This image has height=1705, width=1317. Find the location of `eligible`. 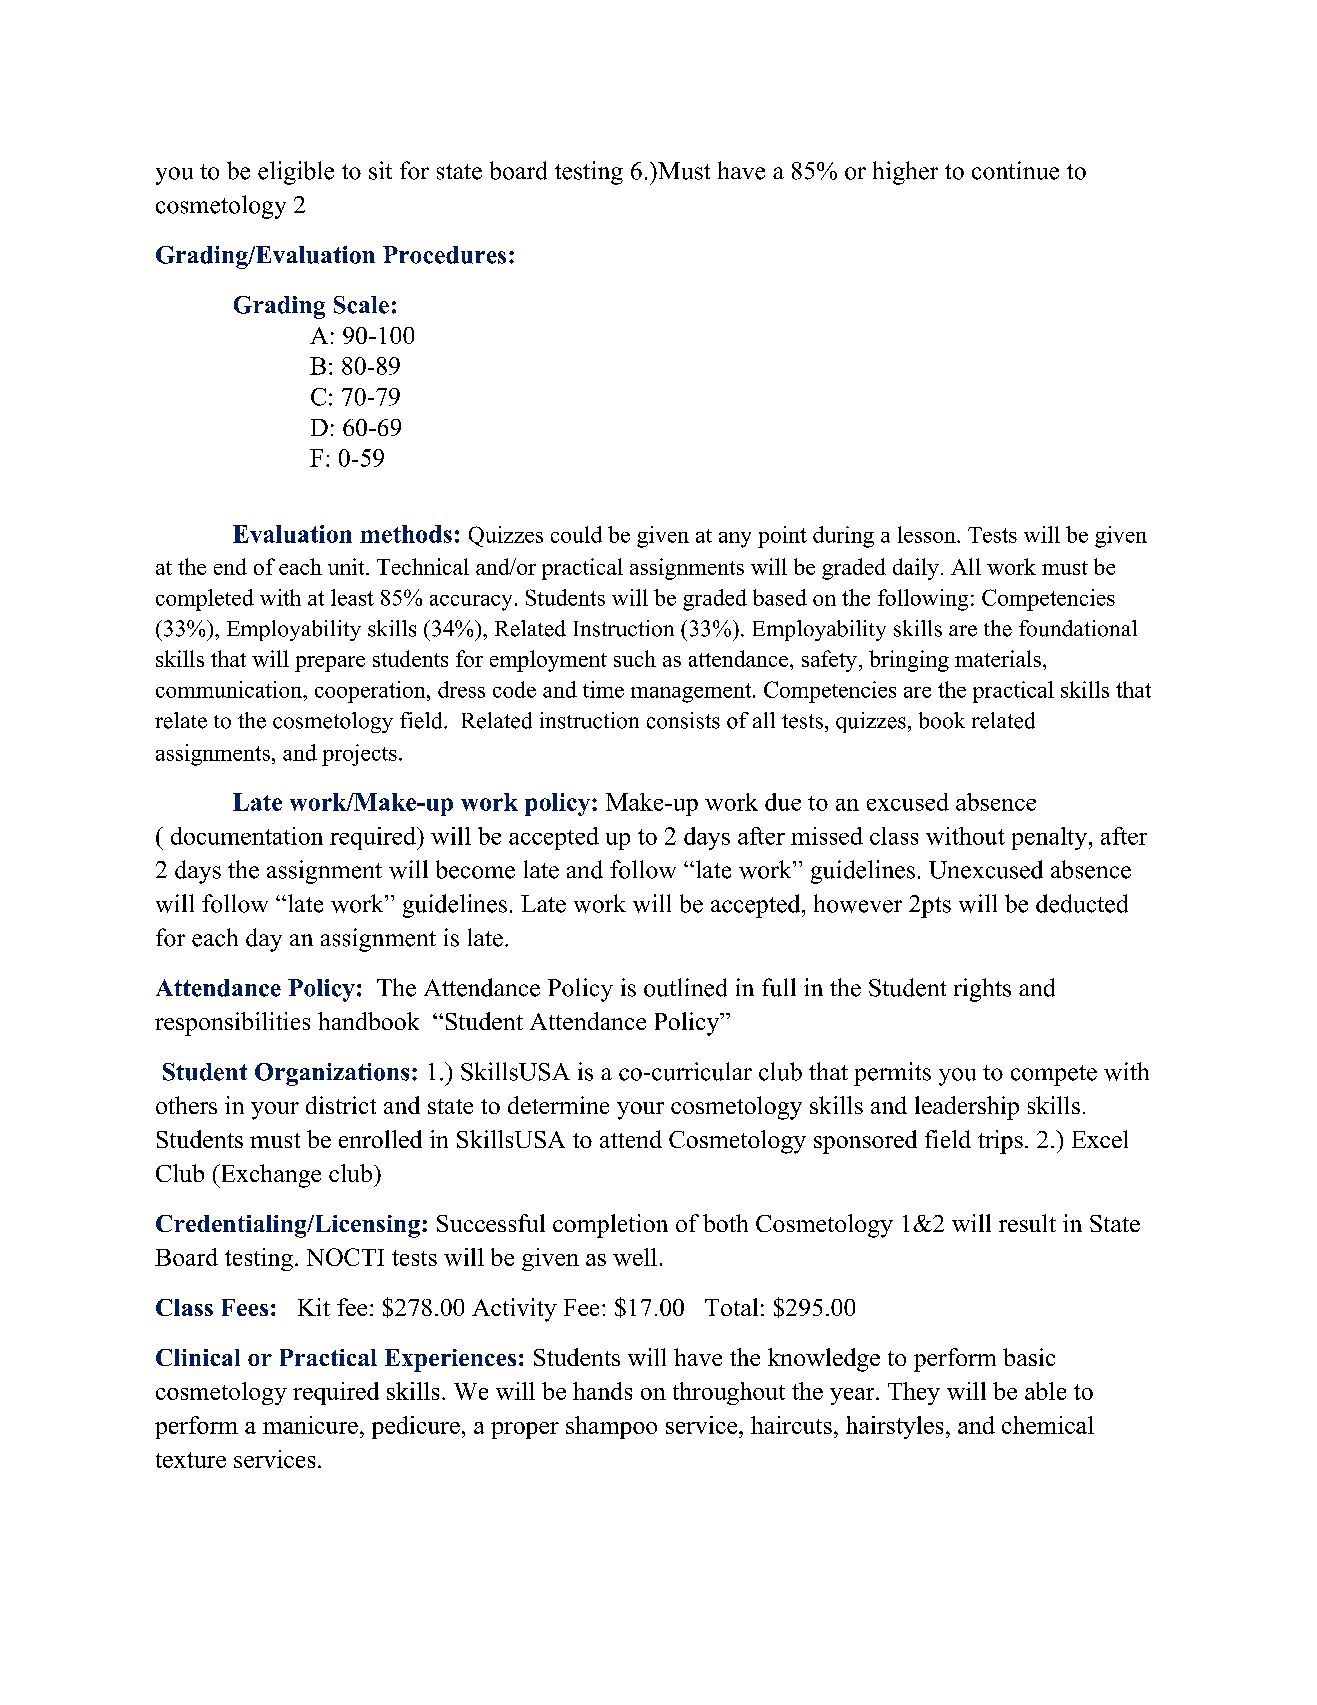

eligible is located at coordinates (296, 173).
